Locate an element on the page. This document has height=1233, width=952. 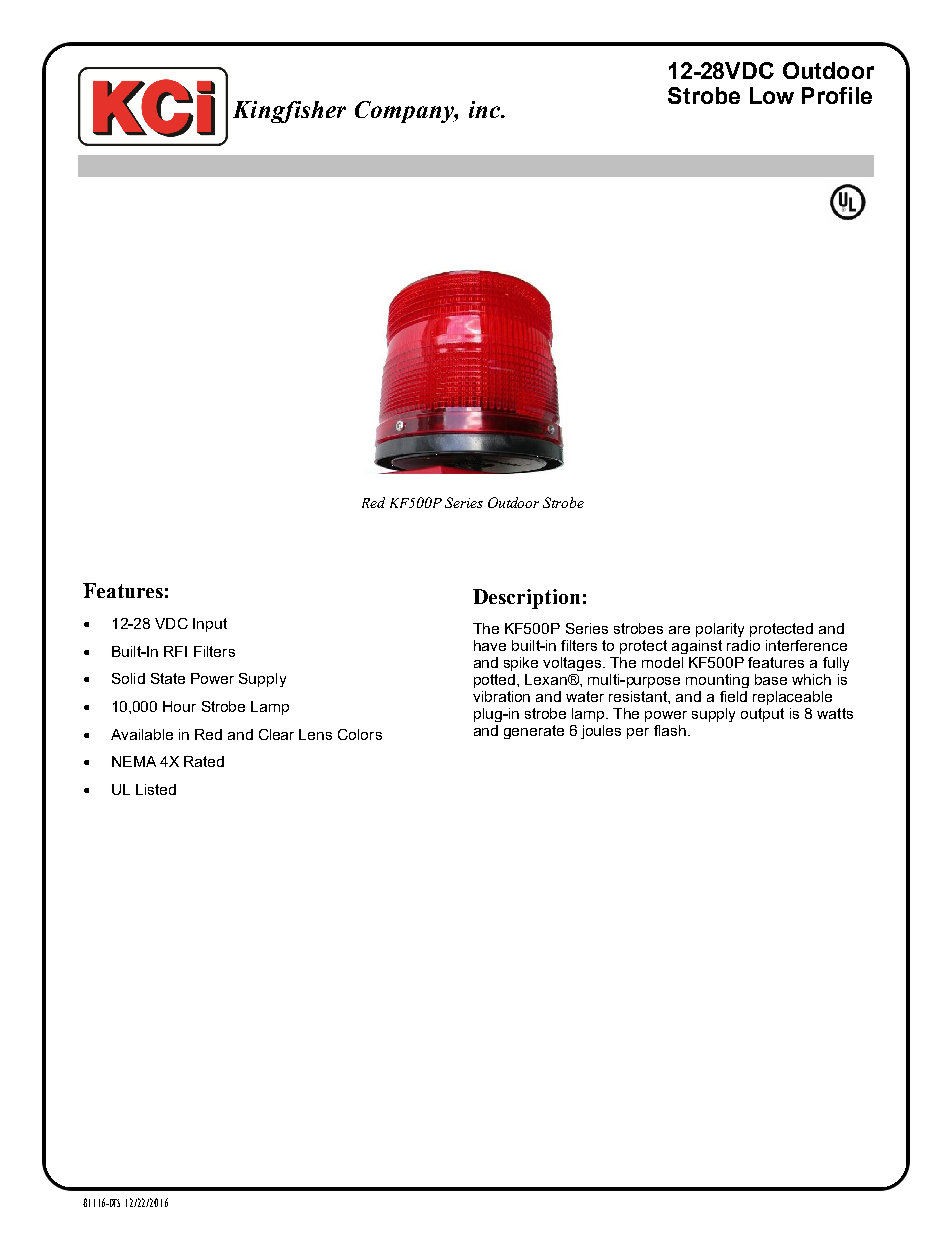
generate is located at coordinates (534, 732).
